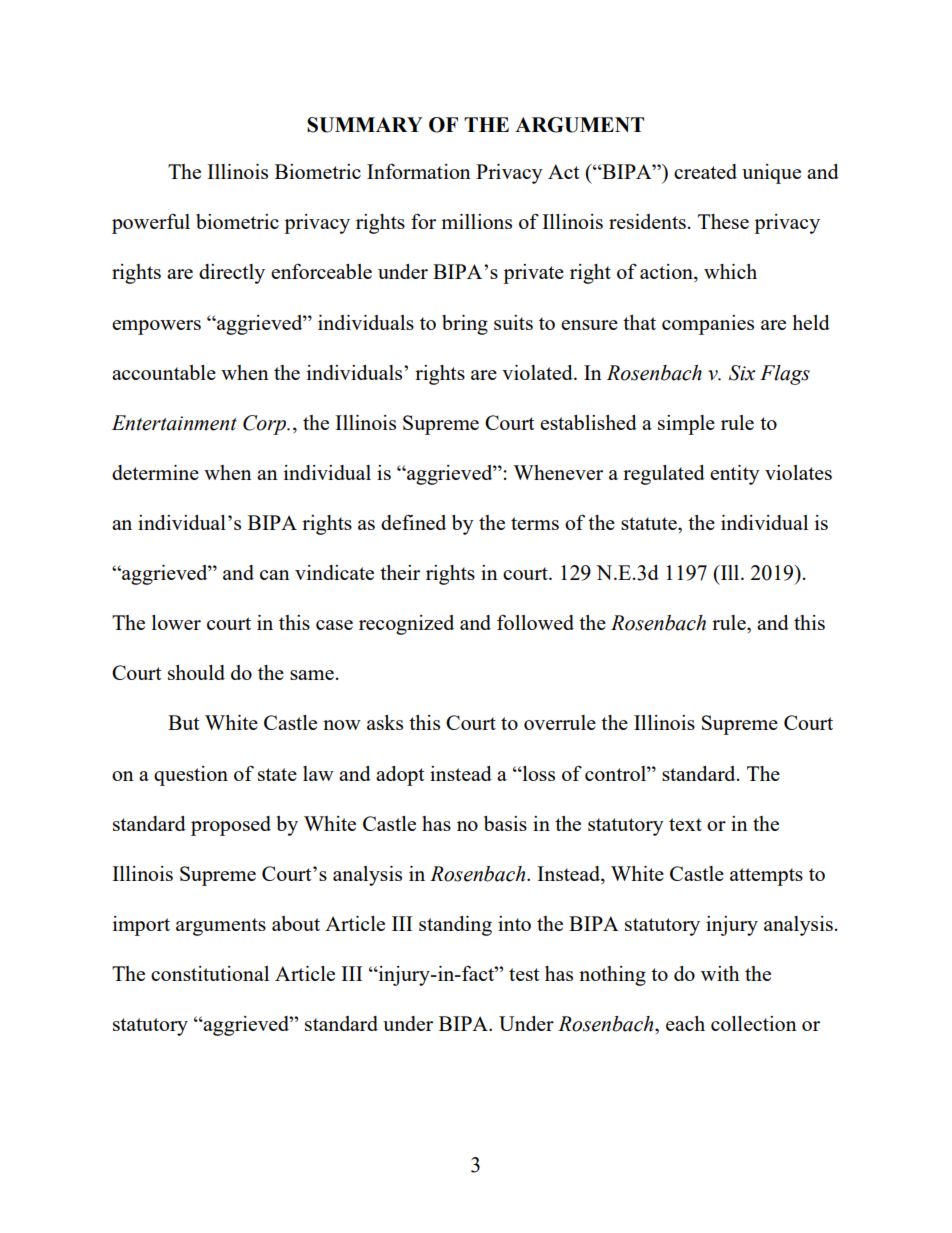  What do you see at coordinates (151, 224) in the image?
I see `powerful` at bounding box center [151, 224].
